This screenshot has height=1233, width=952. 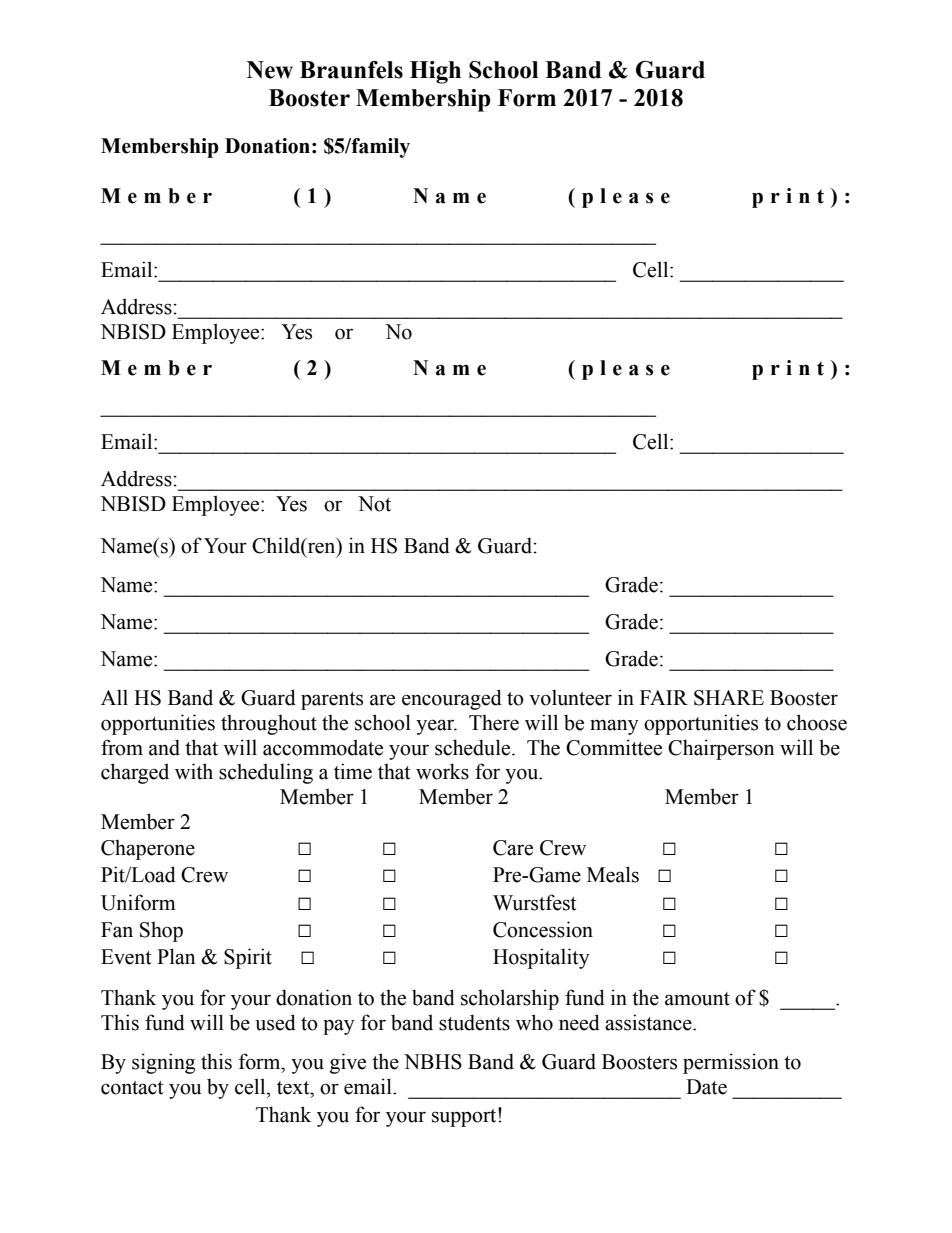 What do you see at coordinates (114, 697) in the screenshot?
I see `All` at bounding box center [114, 697].
